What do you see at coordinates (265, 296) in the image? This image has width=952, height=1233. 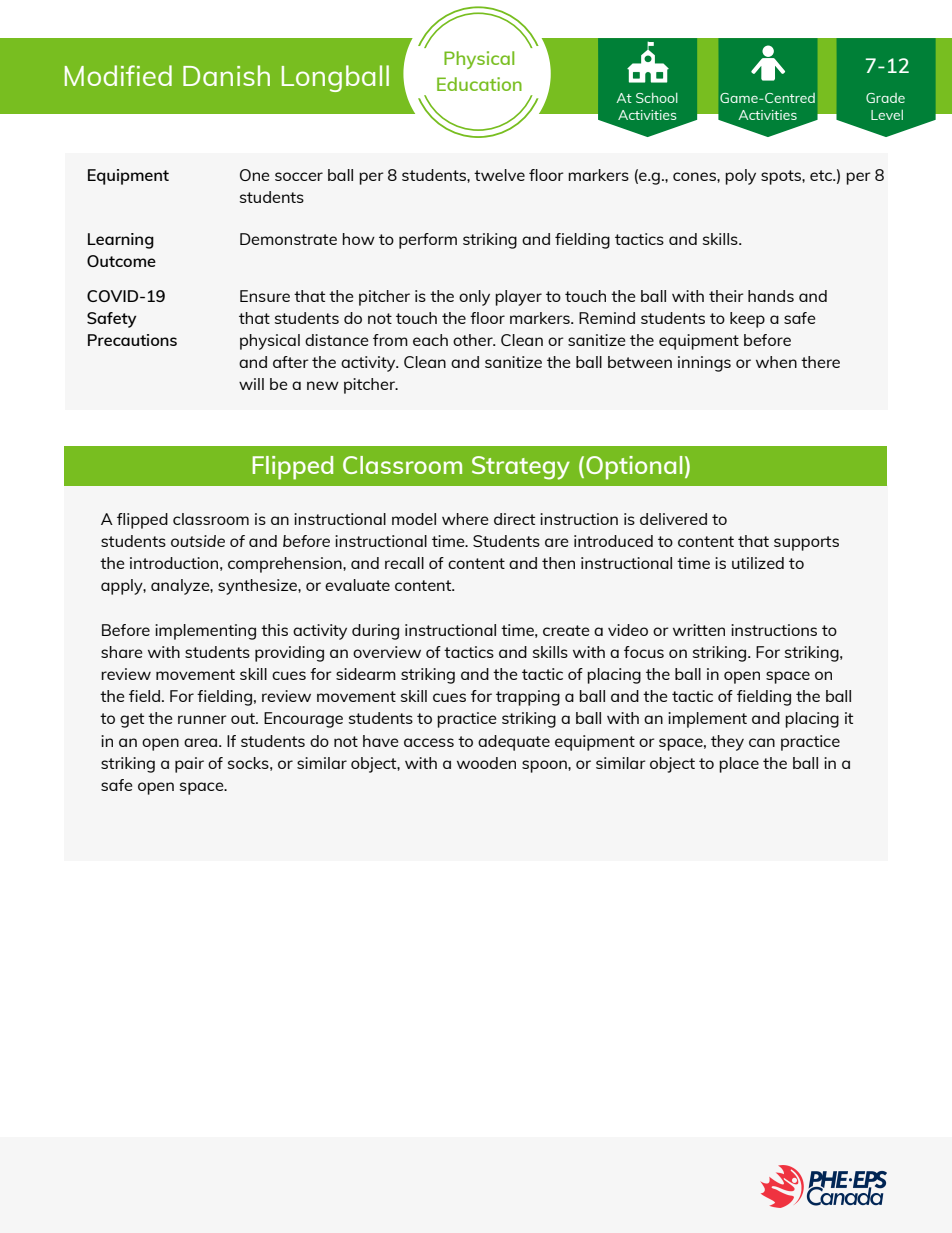 I see `Ensure` at bounding box center [265, 296].
